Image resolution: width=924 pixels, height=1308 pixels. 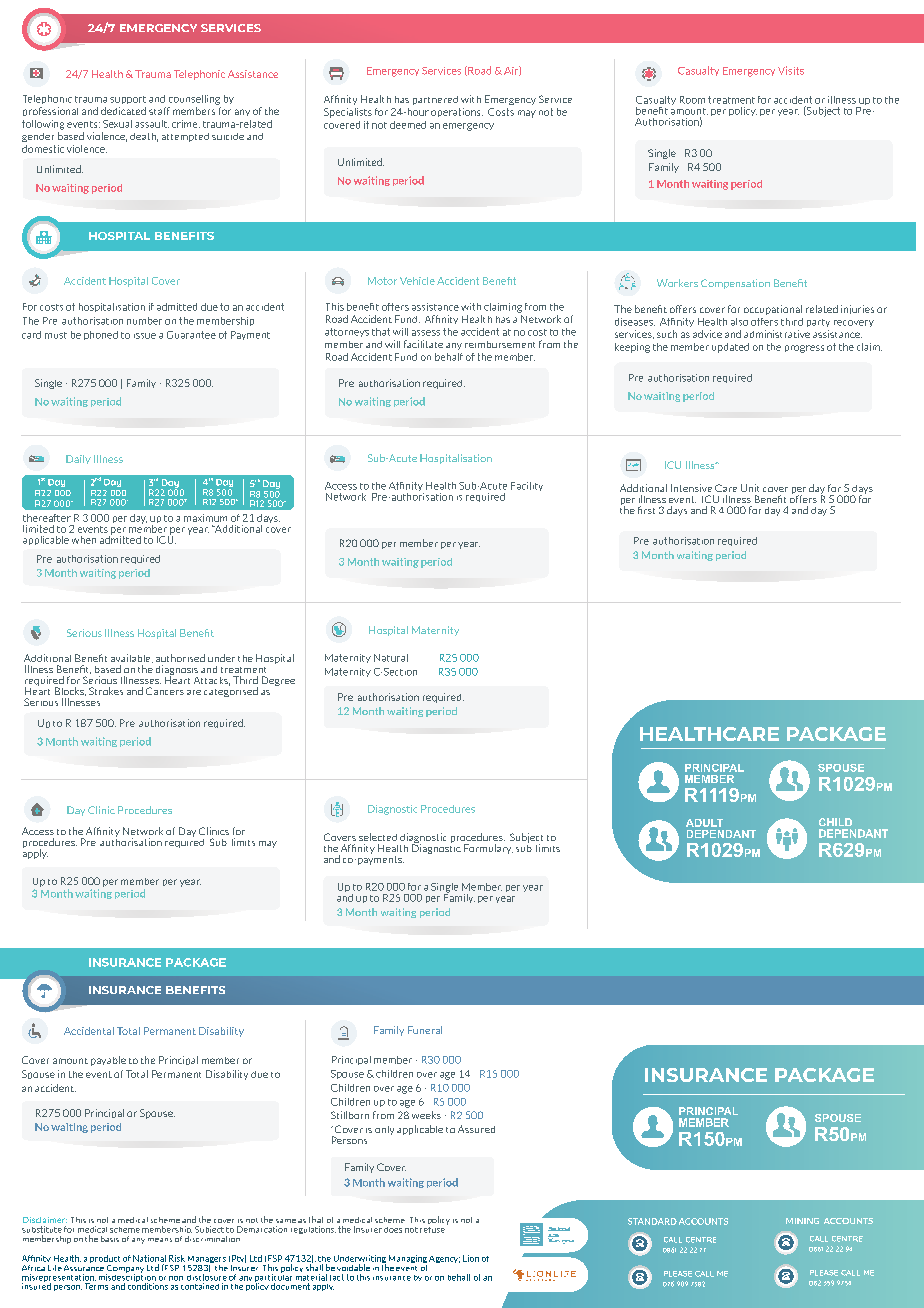 What do you see at coordinates (425, 1030) in the screenshot?
I see `Funeral` at bounding box center [425, 1030].
